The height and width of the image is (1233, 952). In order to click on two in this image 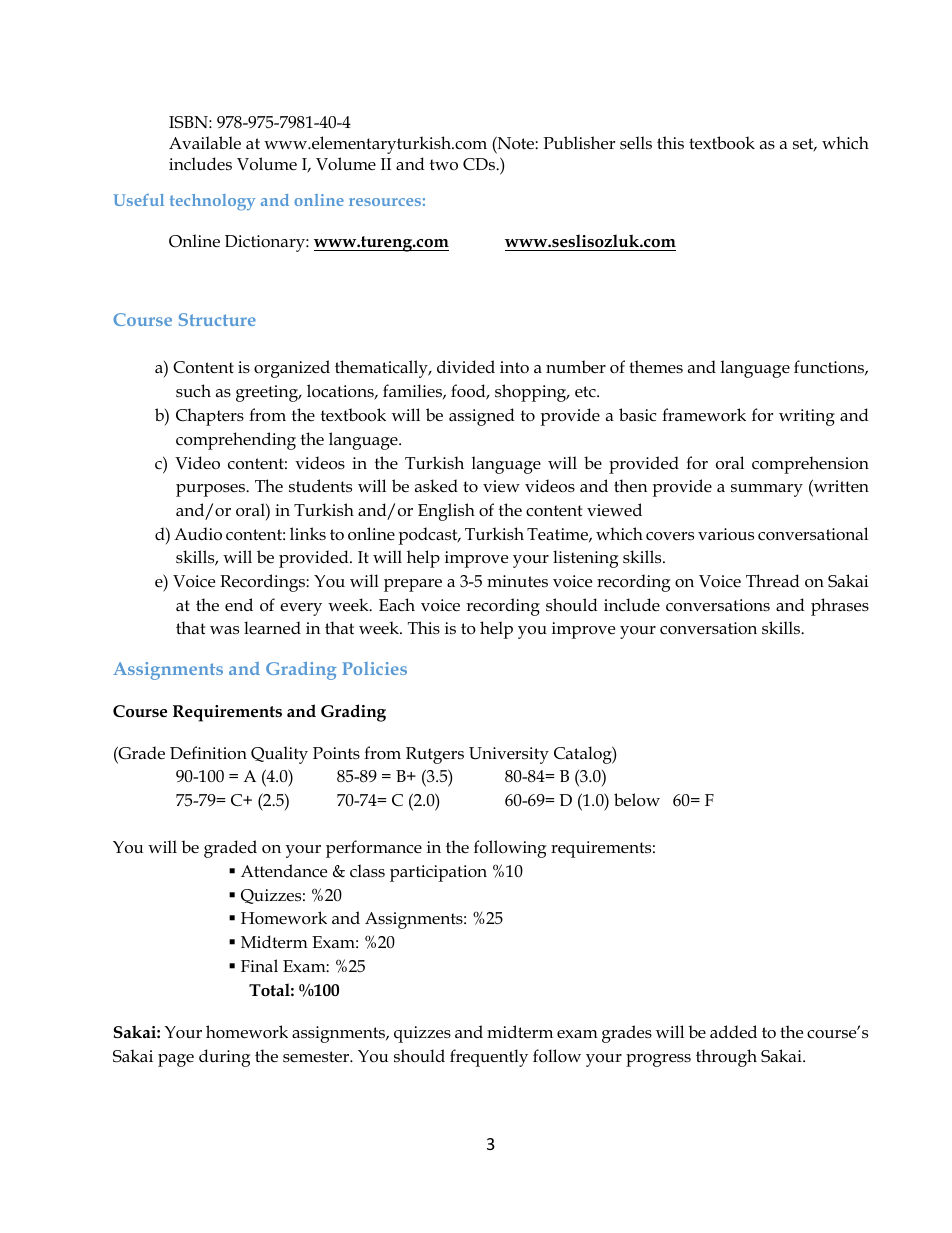, I will do `click(444, 165)`.
